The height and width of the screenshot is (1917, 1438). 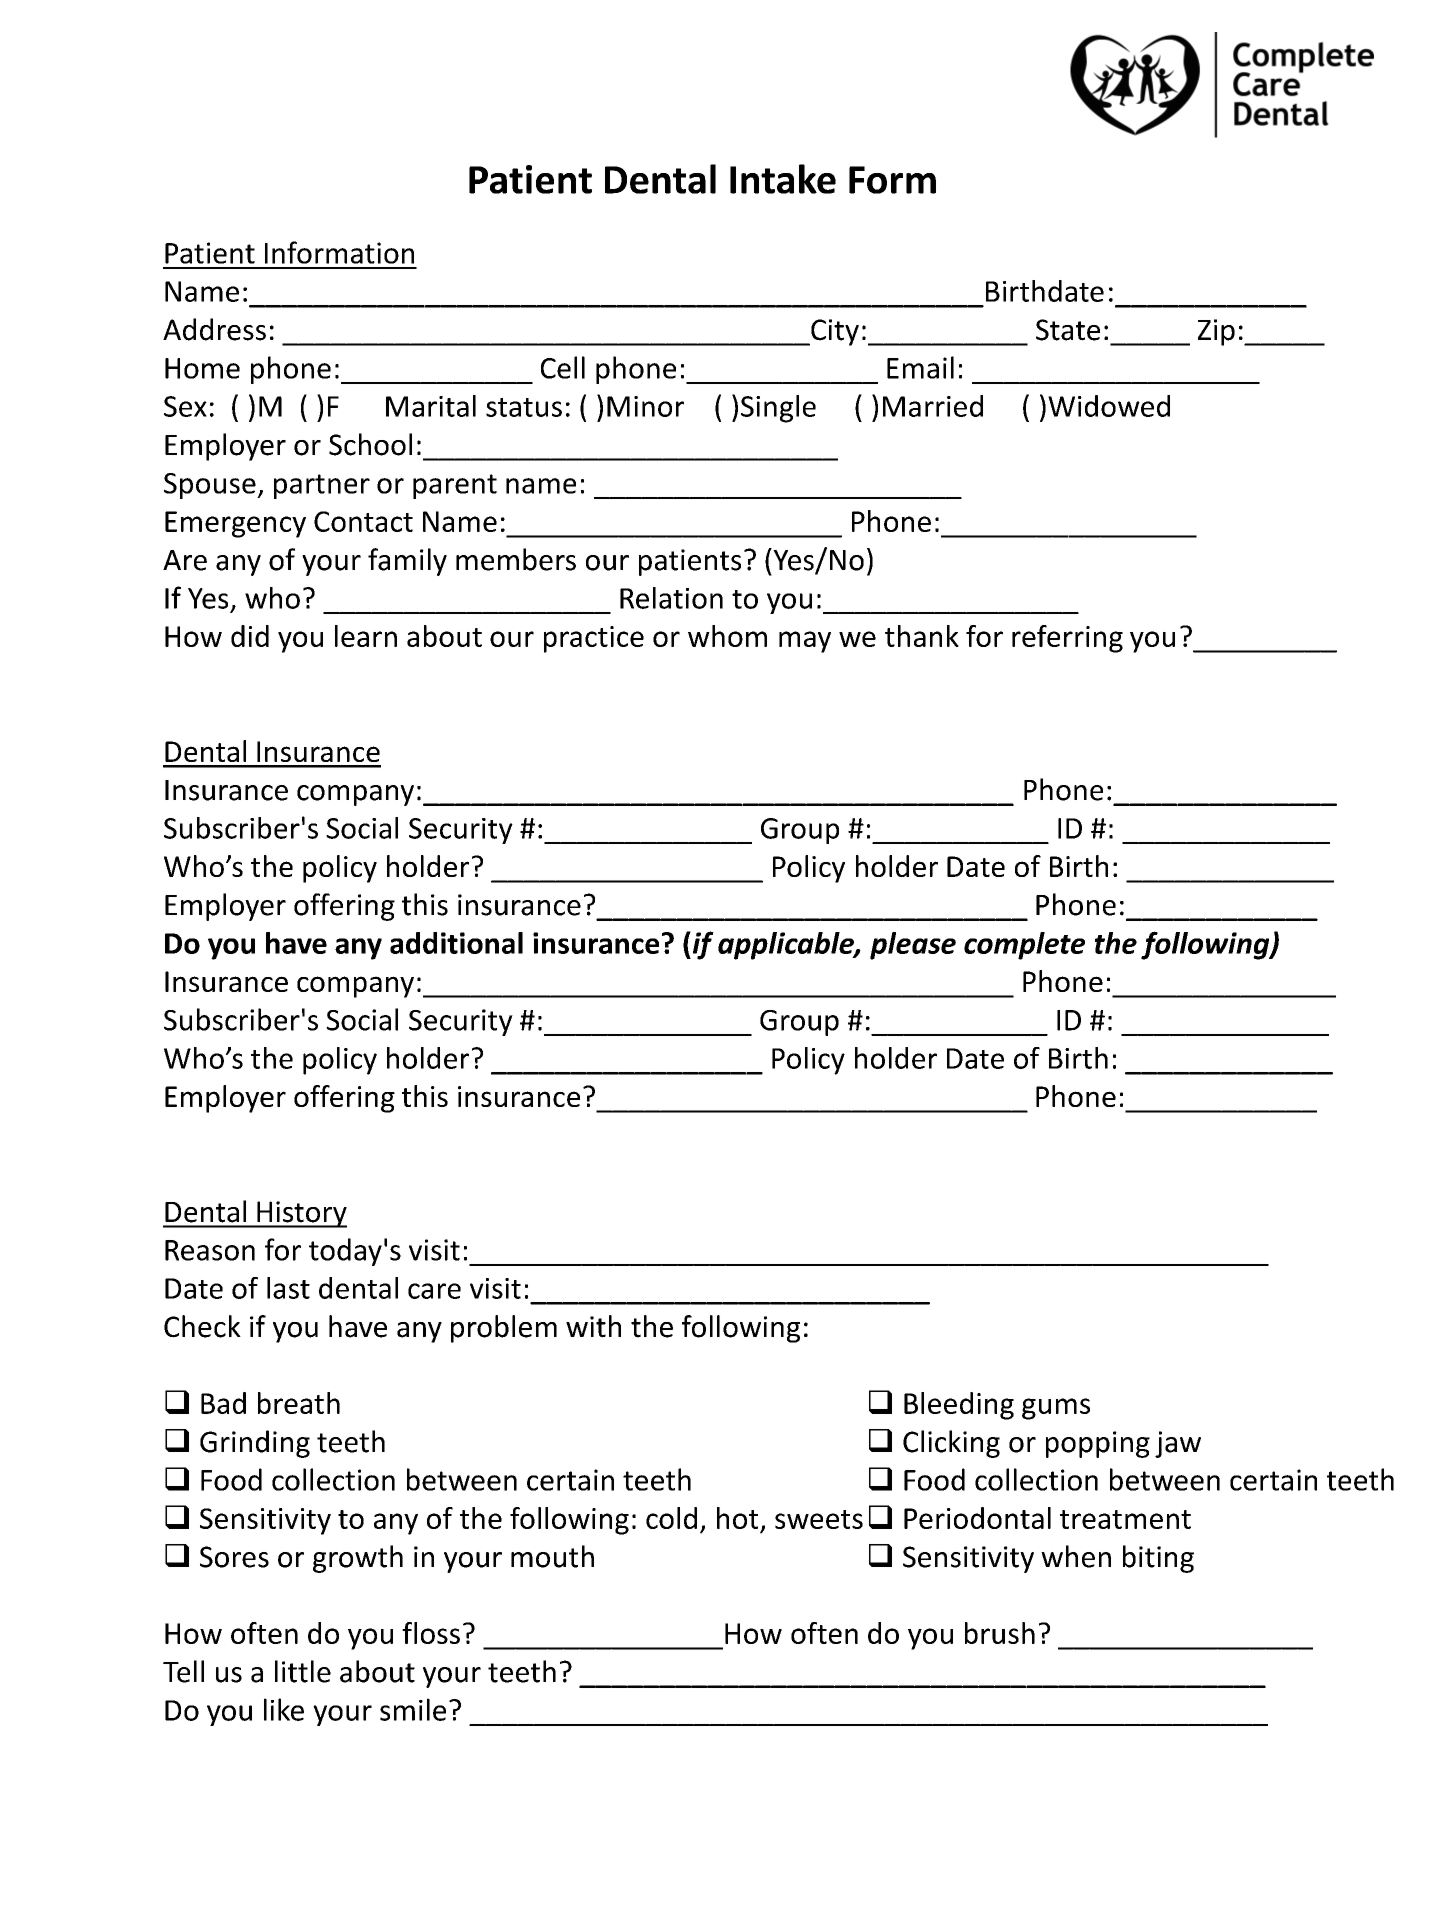 I want to click on with, so click(x=593, y=1326).
